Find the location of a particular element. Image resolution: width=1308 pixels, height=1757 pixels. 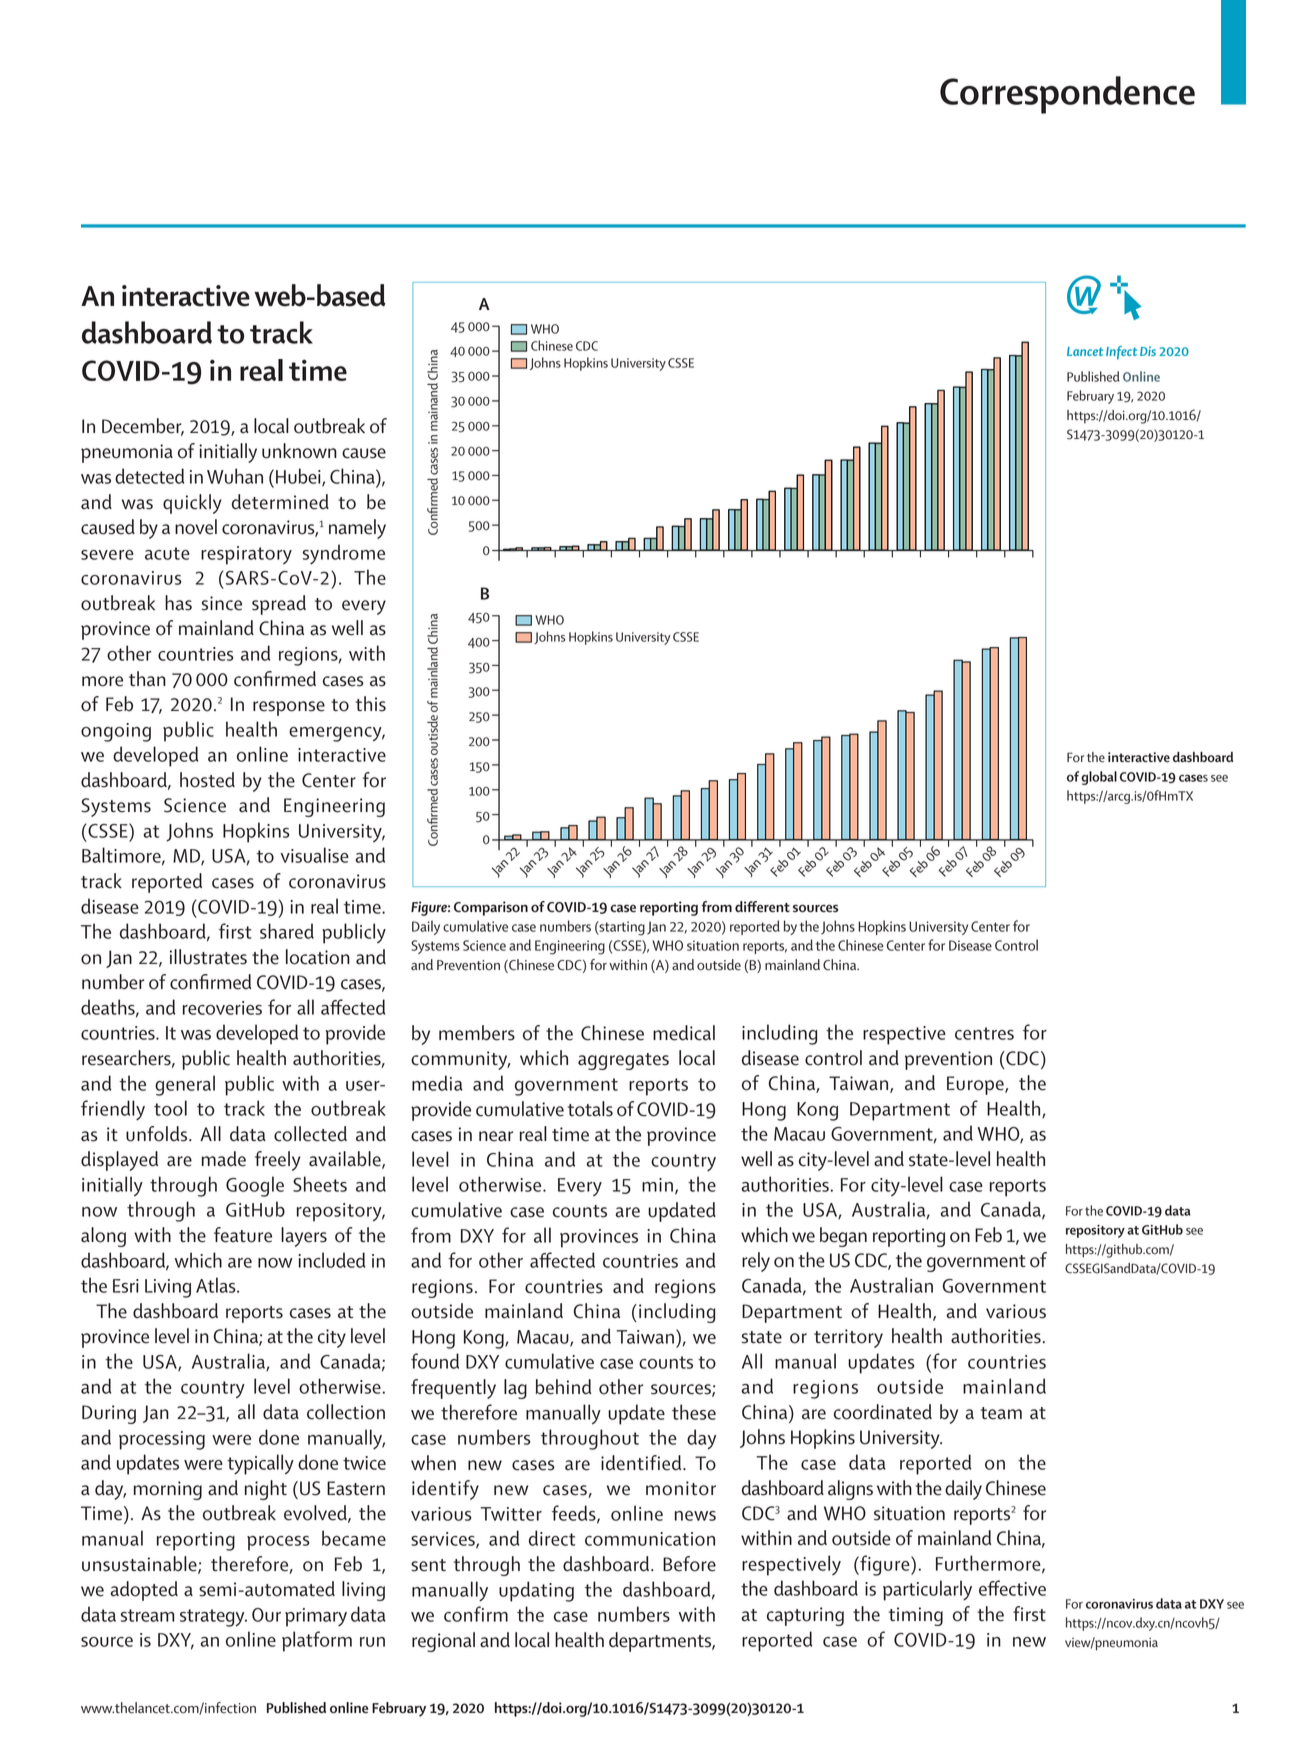

visualise is located at coordinates (315, 855).
